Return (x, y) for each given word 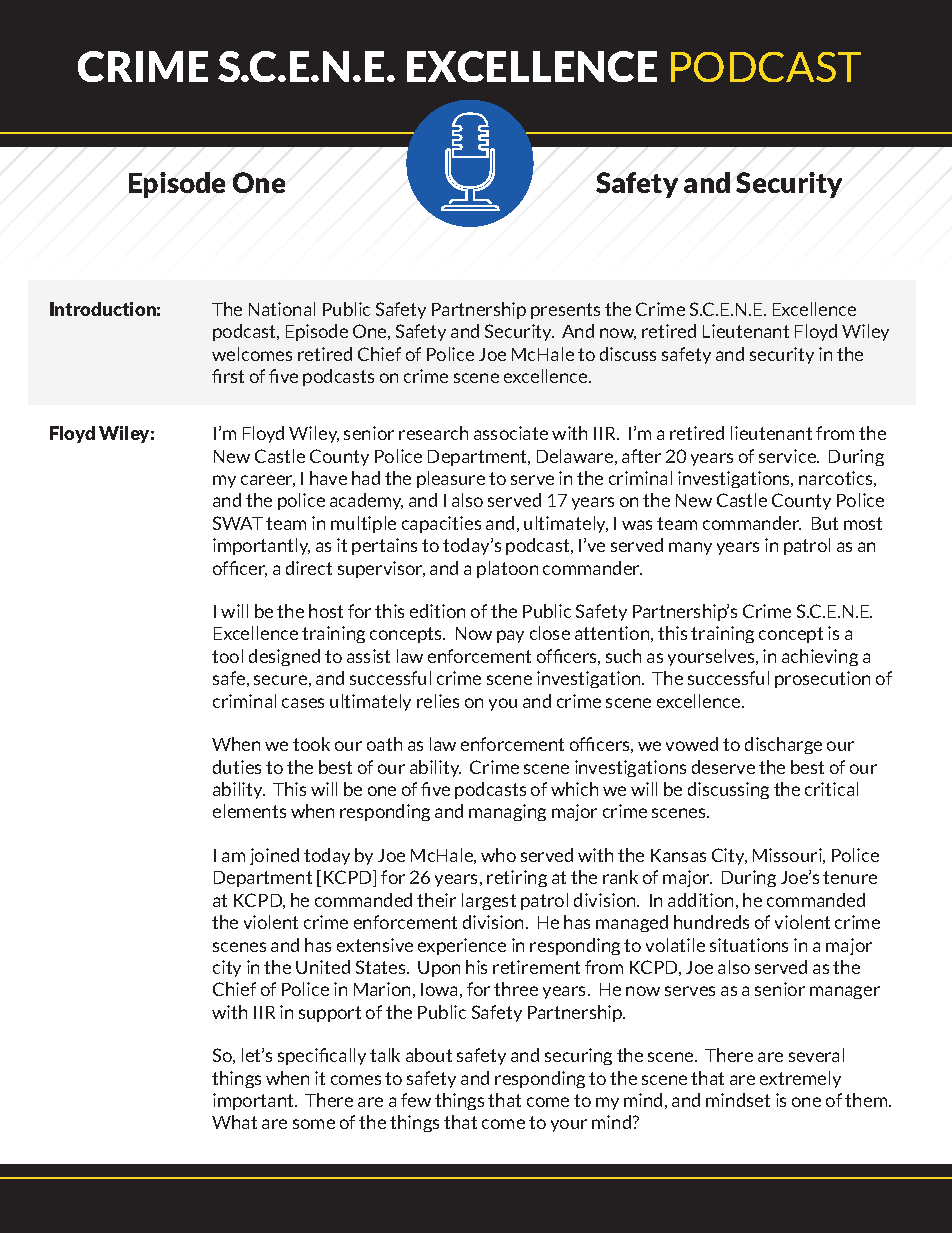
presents (565, 311)
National (282, 309)
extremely (800, 1079)
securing (578, 1056)
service (789, 456)
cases (303, 703)
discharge (783, 745)
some (314, 1124)
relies (438, 701)
